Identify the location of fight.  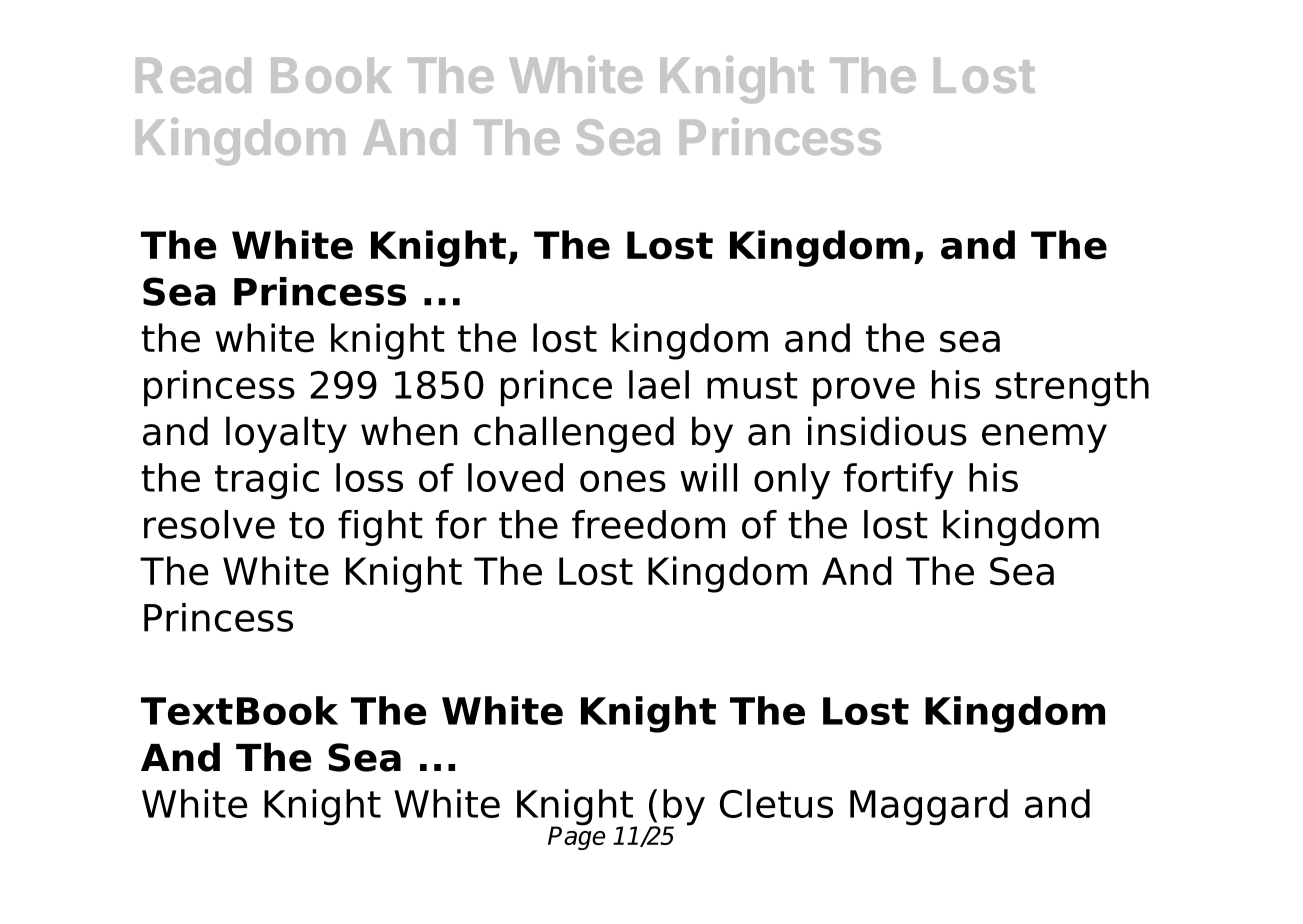
(380, 528).
